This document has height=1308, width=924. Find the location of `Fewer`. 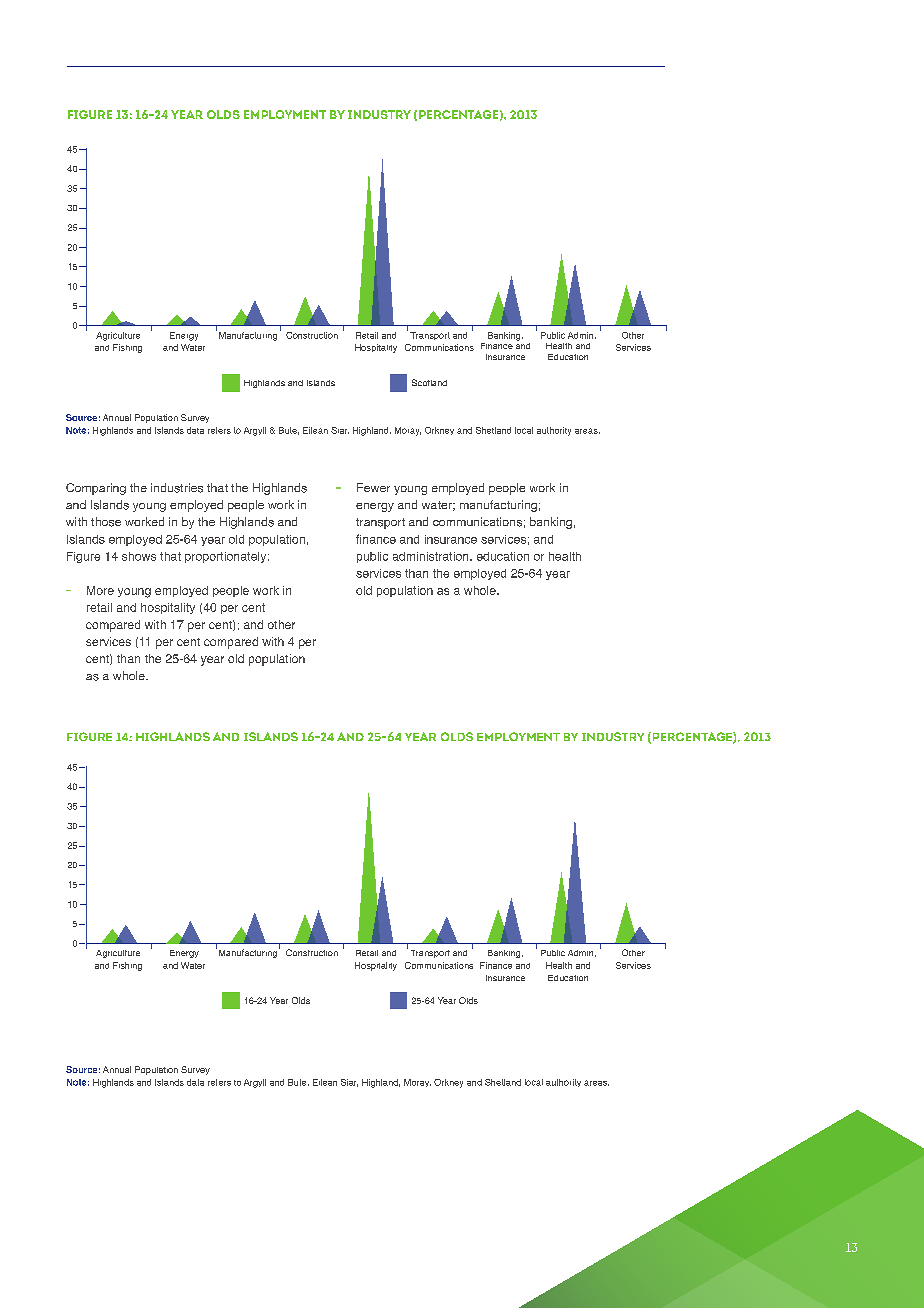

Fewer is located at coordinates (373, 487).
